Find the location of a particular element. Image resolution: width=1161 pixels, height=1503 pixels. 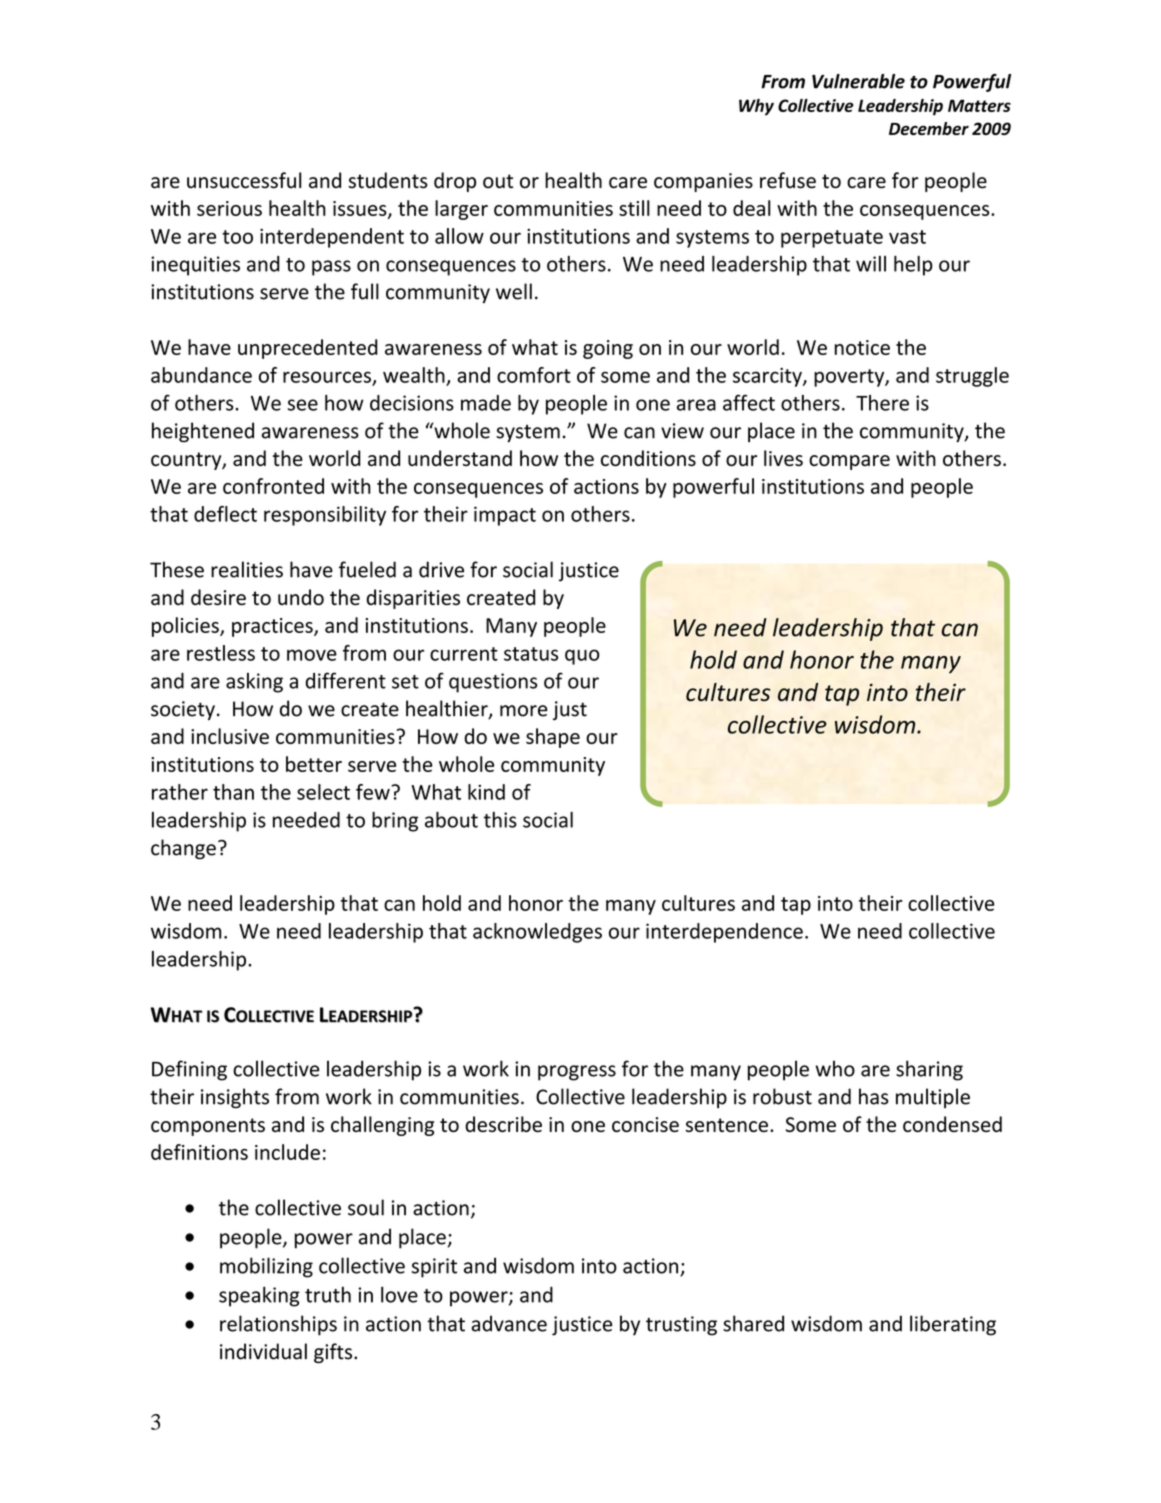

advance is located at coordinates (509, 1323).
